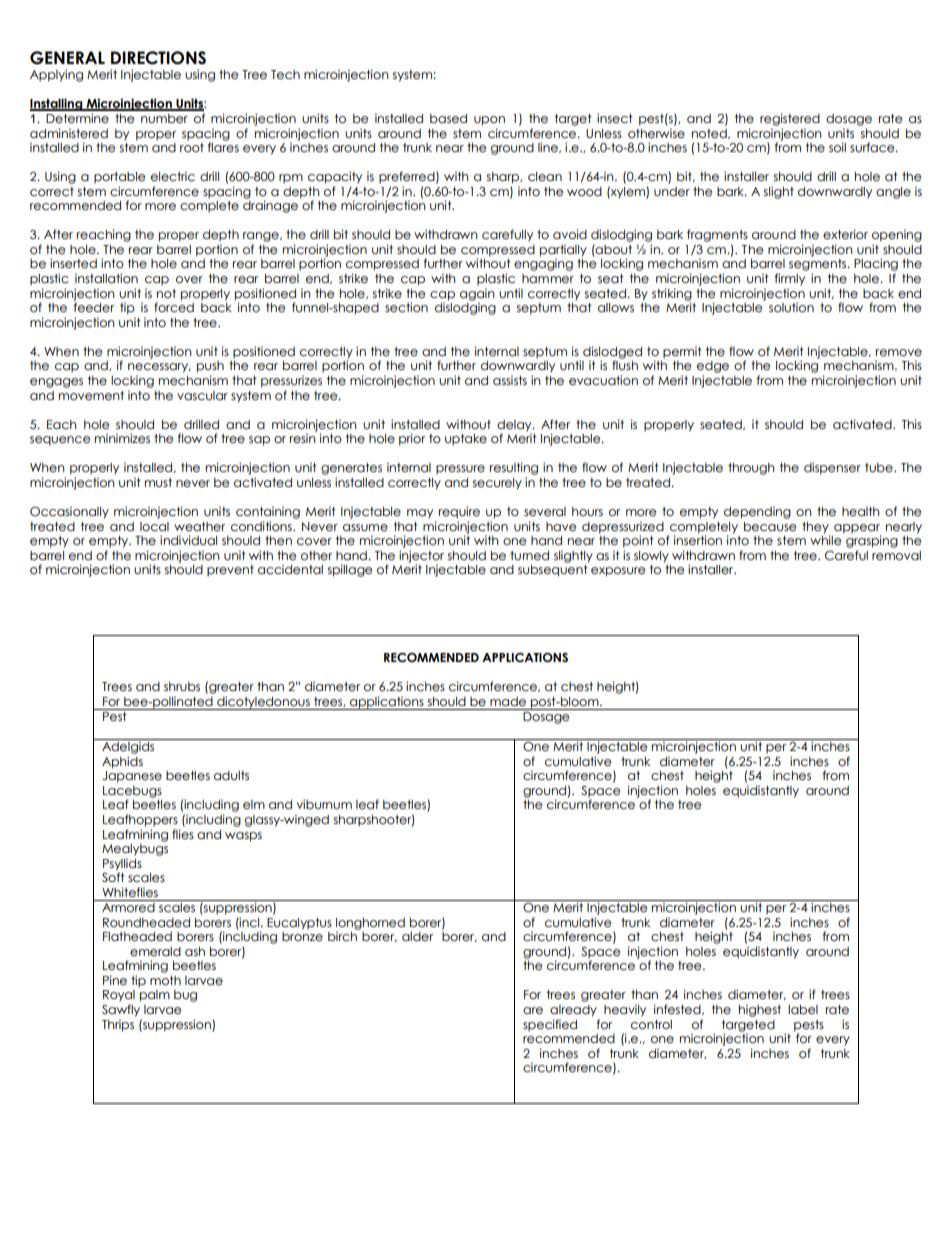 This screenshot has height=1233, width=952. What do you see at coordinates (790, 119) in the screenshot?
I see `registered` at bounding box center [790, 119].
